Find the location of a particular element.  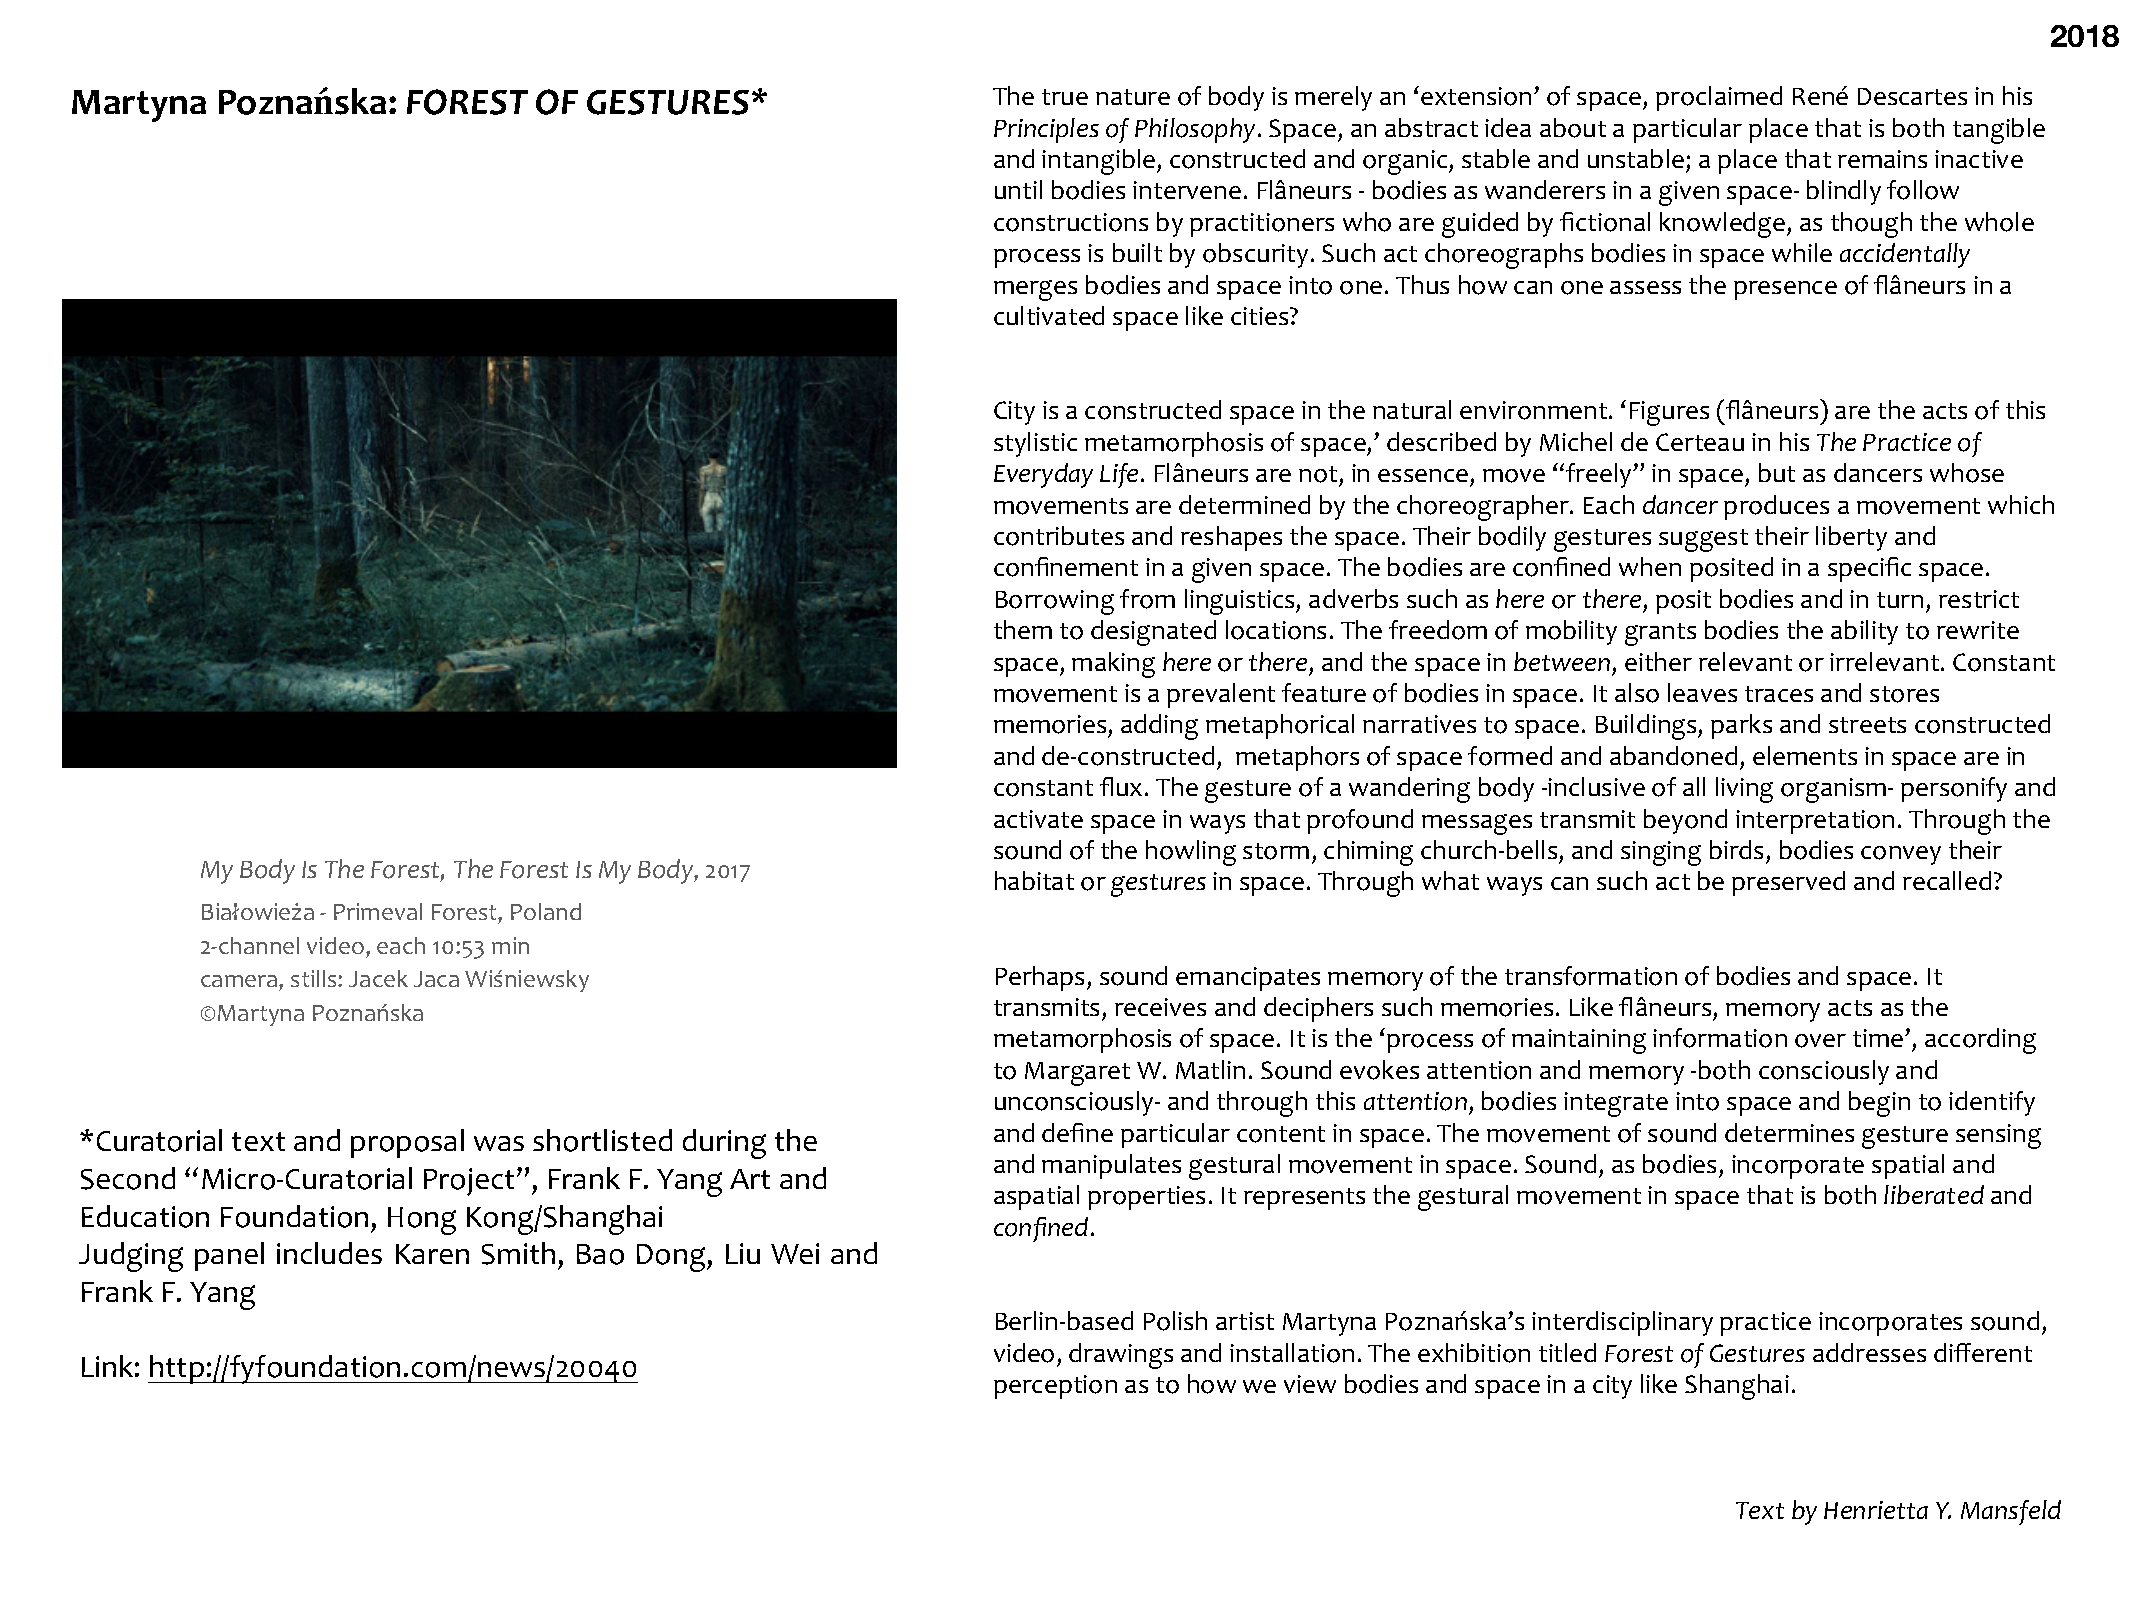

Everyday is located at coordinates (1043, 475).
